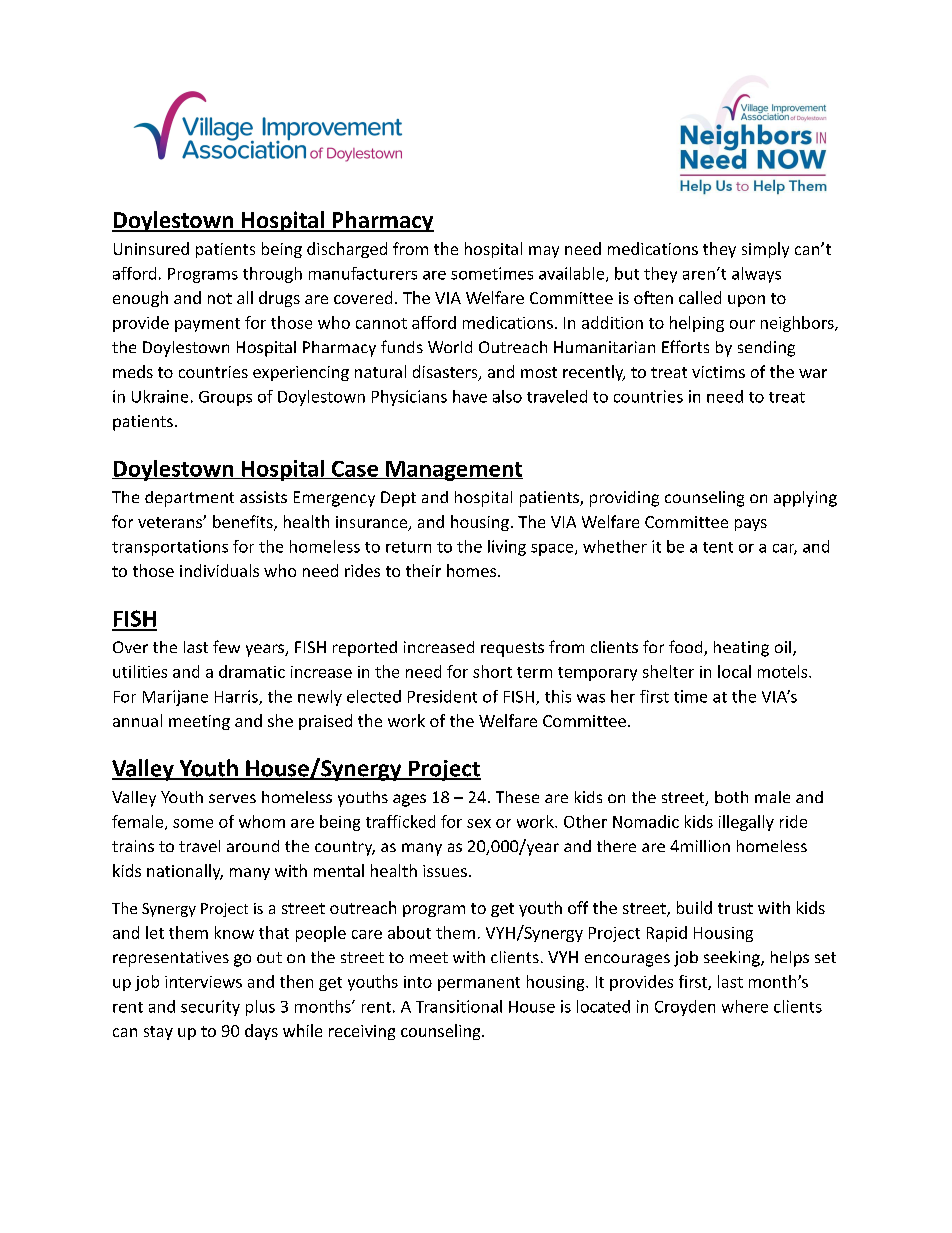 The image size is (952, 1233). I want to click on benefits, so click(244, 522).
